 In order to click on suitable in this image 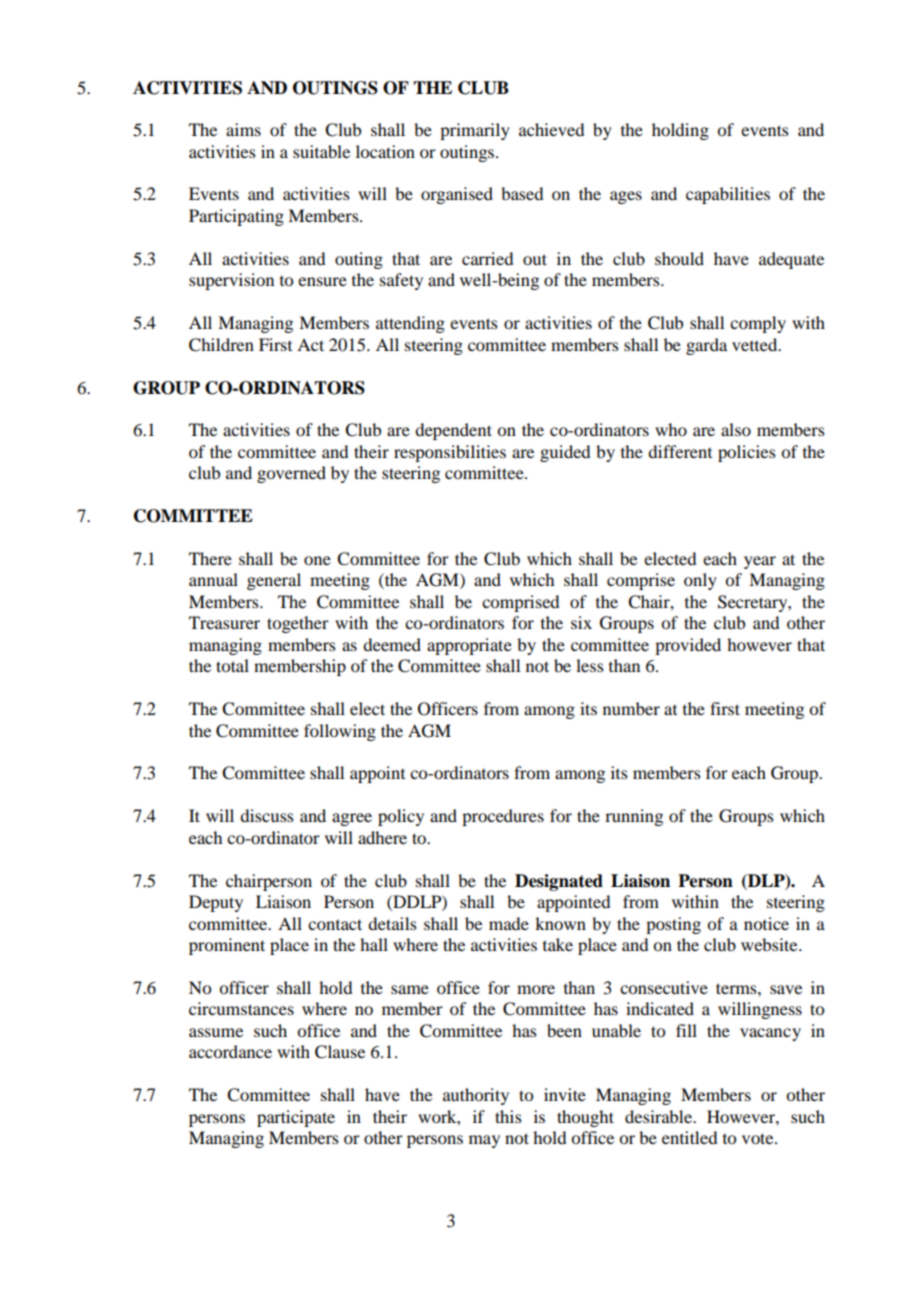, I will do `click(321, 151)`.
